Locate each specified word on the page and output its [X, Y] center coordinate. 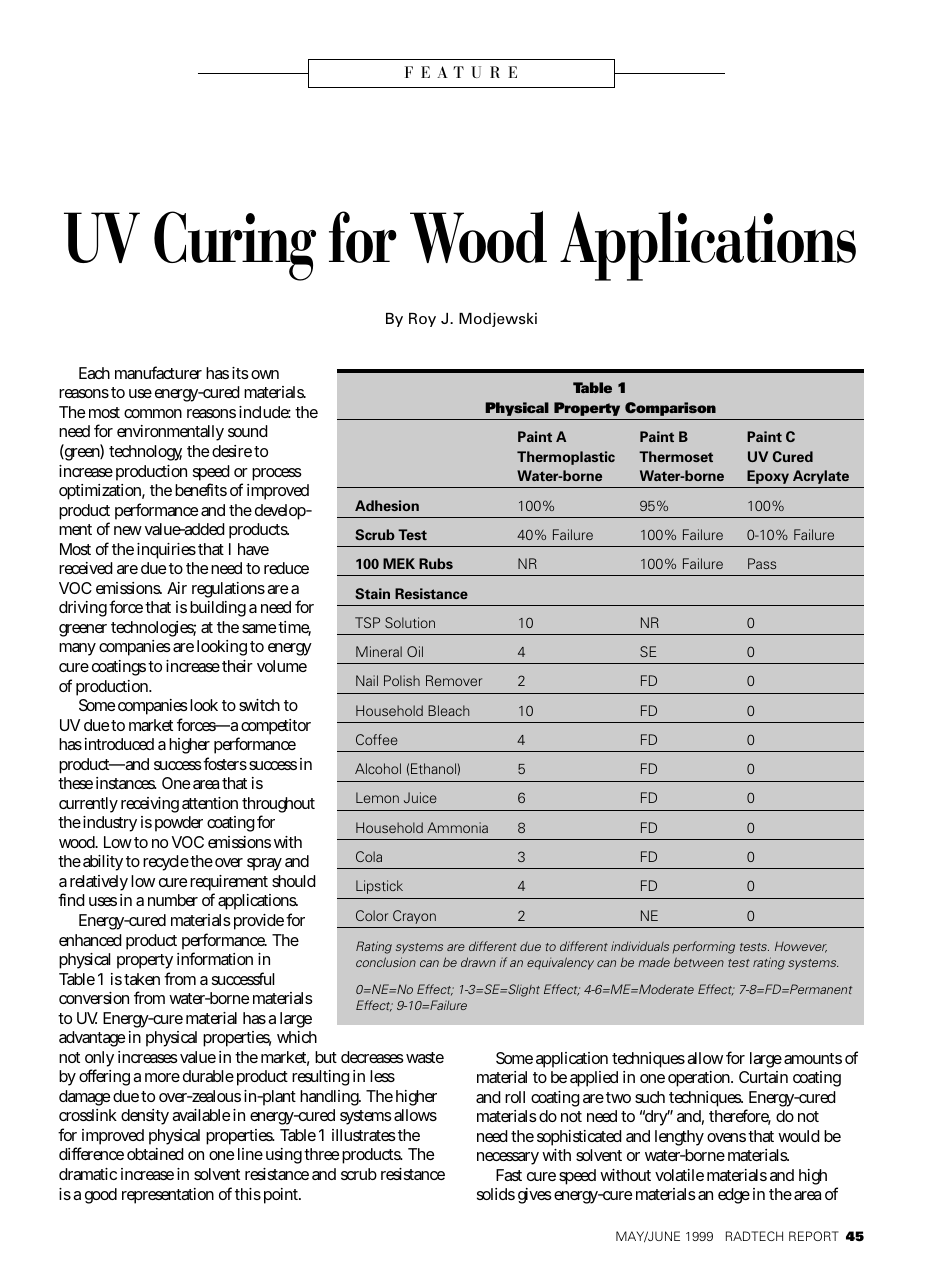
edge [734, 1196]
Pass [762, 563]
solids [496, 1194]
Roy [422, 320]
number [173, 900]
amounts [813, 1058]
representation [168, 1196]
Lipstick [379, 887]
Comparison [670, 409]
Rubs [436, 563]
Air [177, 588]
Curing [235, 246]
